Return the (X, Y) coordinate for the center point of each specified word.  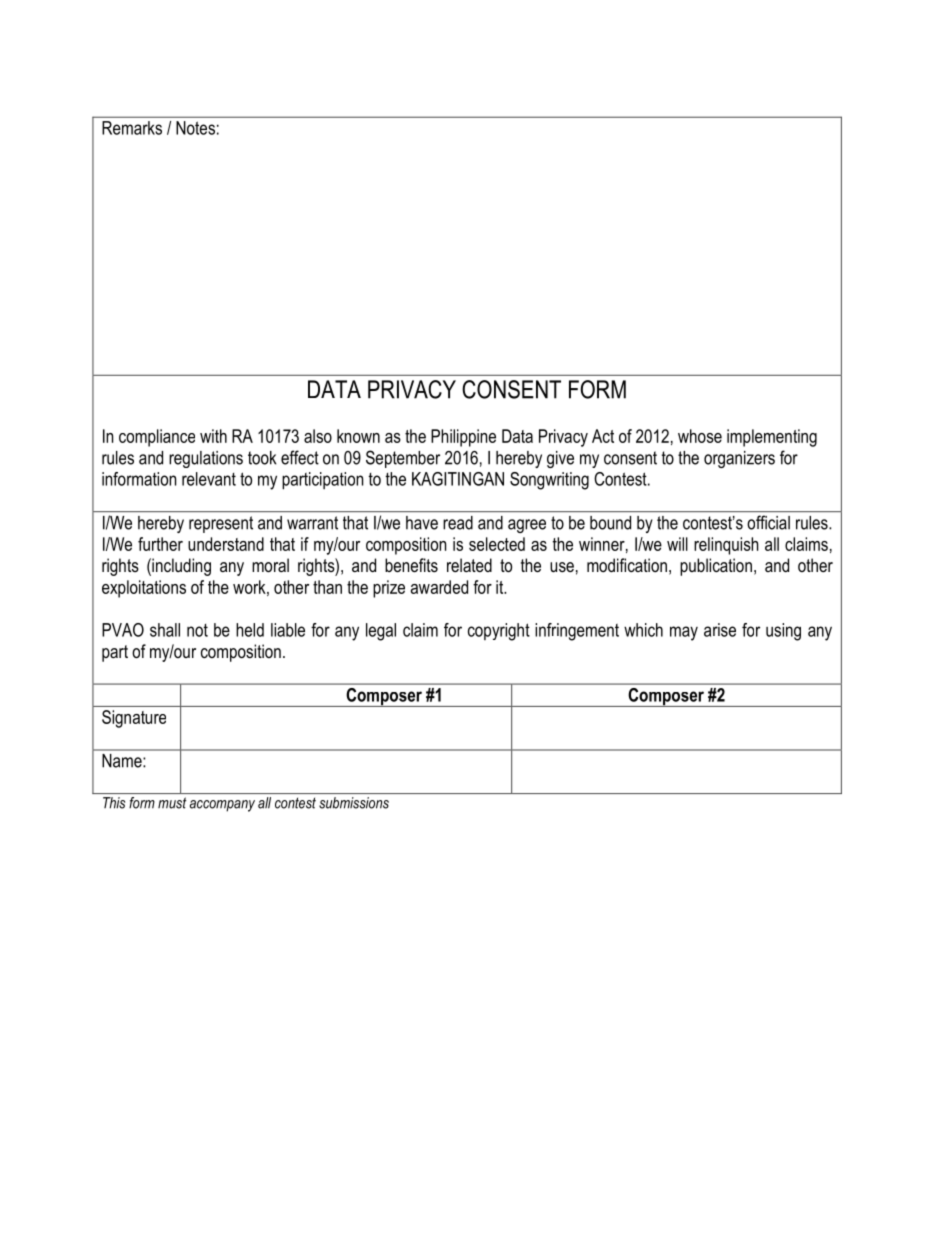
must (172, 803)
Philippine (463, 438)
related (469, 565)
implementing (772, 438)
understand (226, 544)
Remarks (132, 128)
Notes (195, 128)
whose (700, 436)
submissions (354, 803)
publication (716, 567)
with (213, 436)
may (684, 633)
